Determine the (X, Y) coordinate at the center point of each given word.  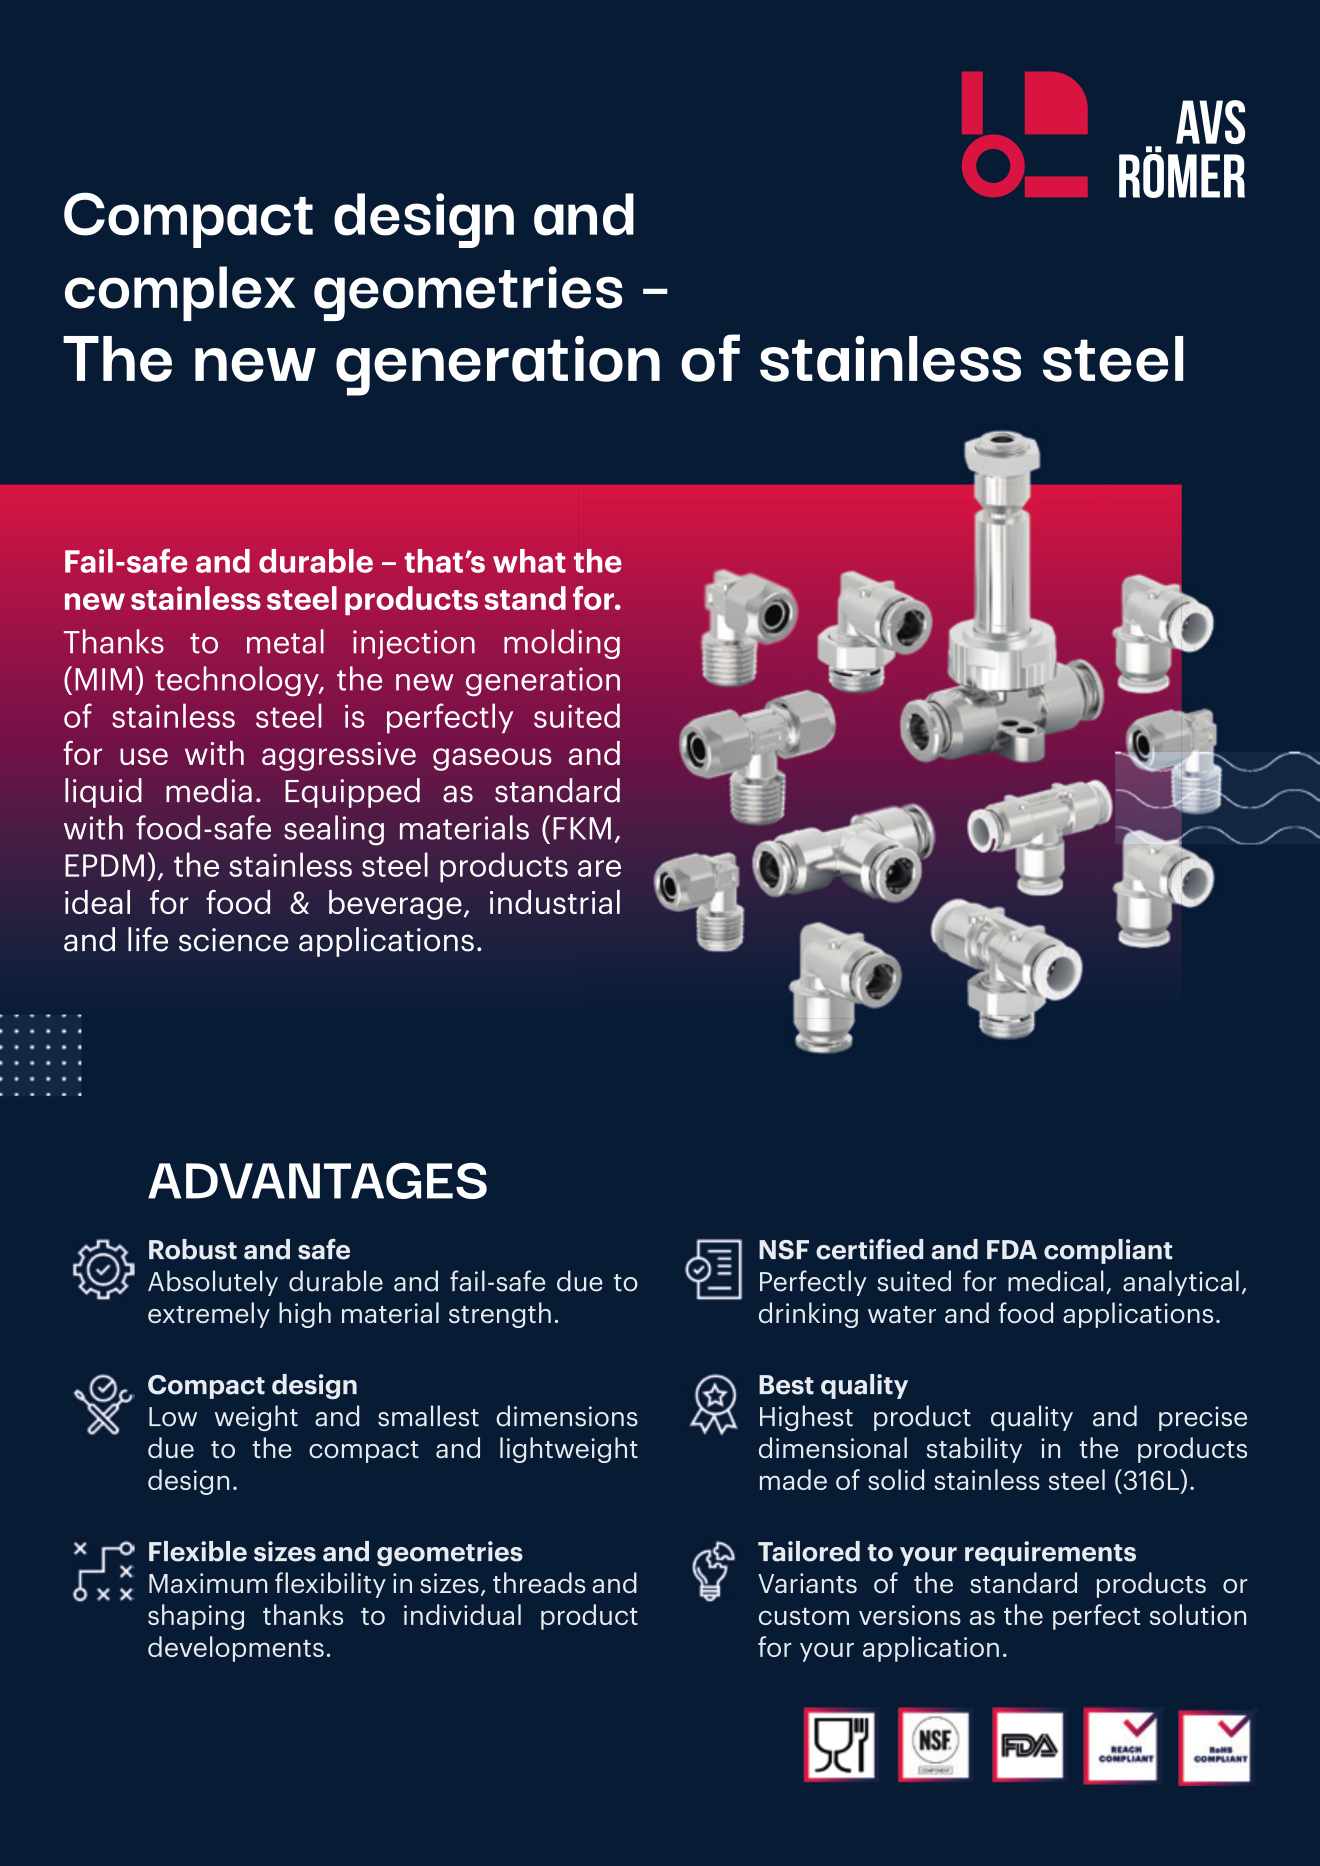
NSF (784, 1250)
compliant (1108, 1251)
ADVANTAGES (317, 1181)
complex (180, 293)
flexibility (330, 1585)
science (234, 940)
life (148, 939)
